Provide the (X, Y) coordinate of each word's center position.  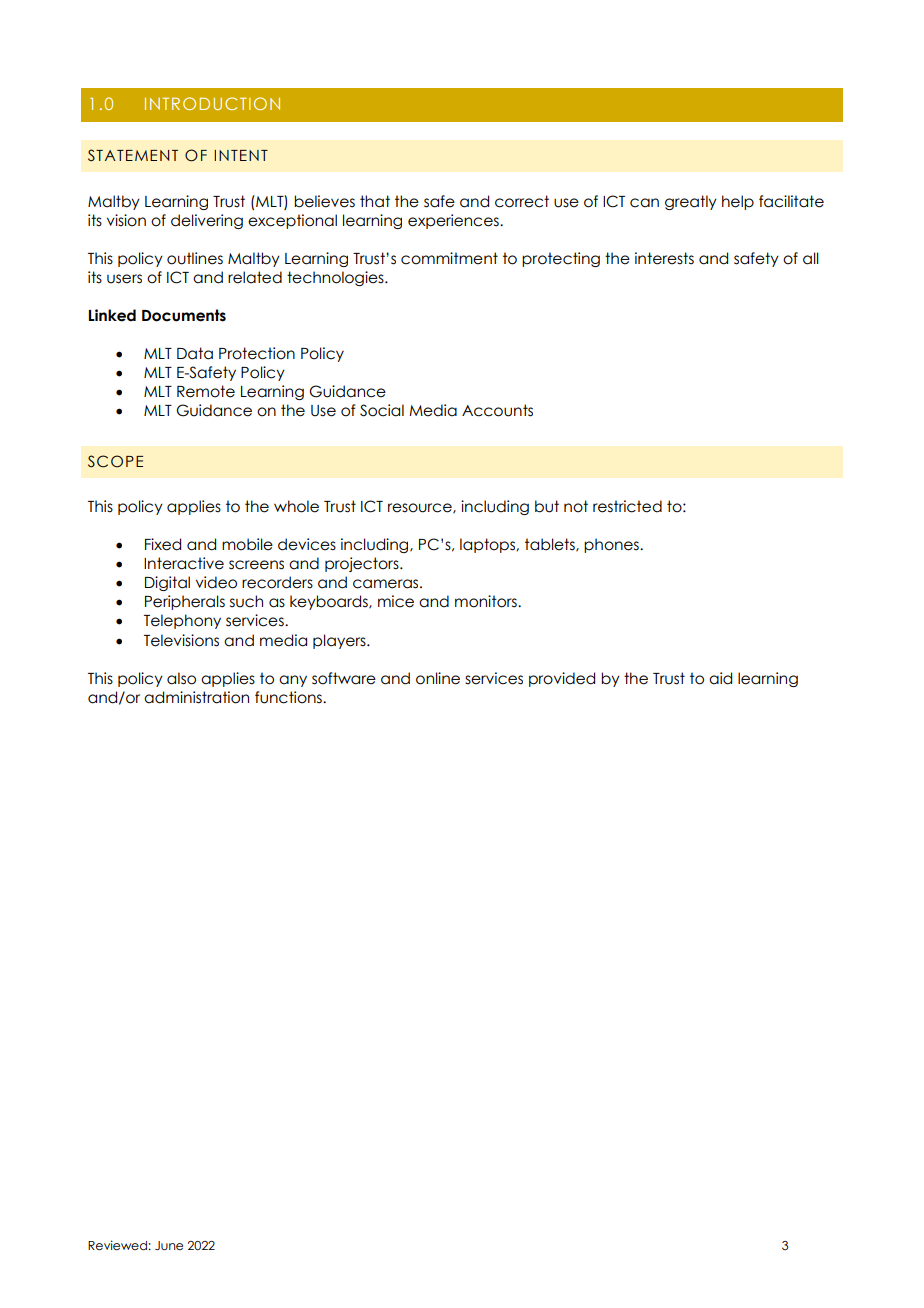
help (738, 202)
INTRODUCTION (212, 103)
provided (562, 679)
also (181, 678)
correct (522, 201)
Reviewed (118, 1245)
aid (720, 678)
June (169, 1245)
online (438, 678)
